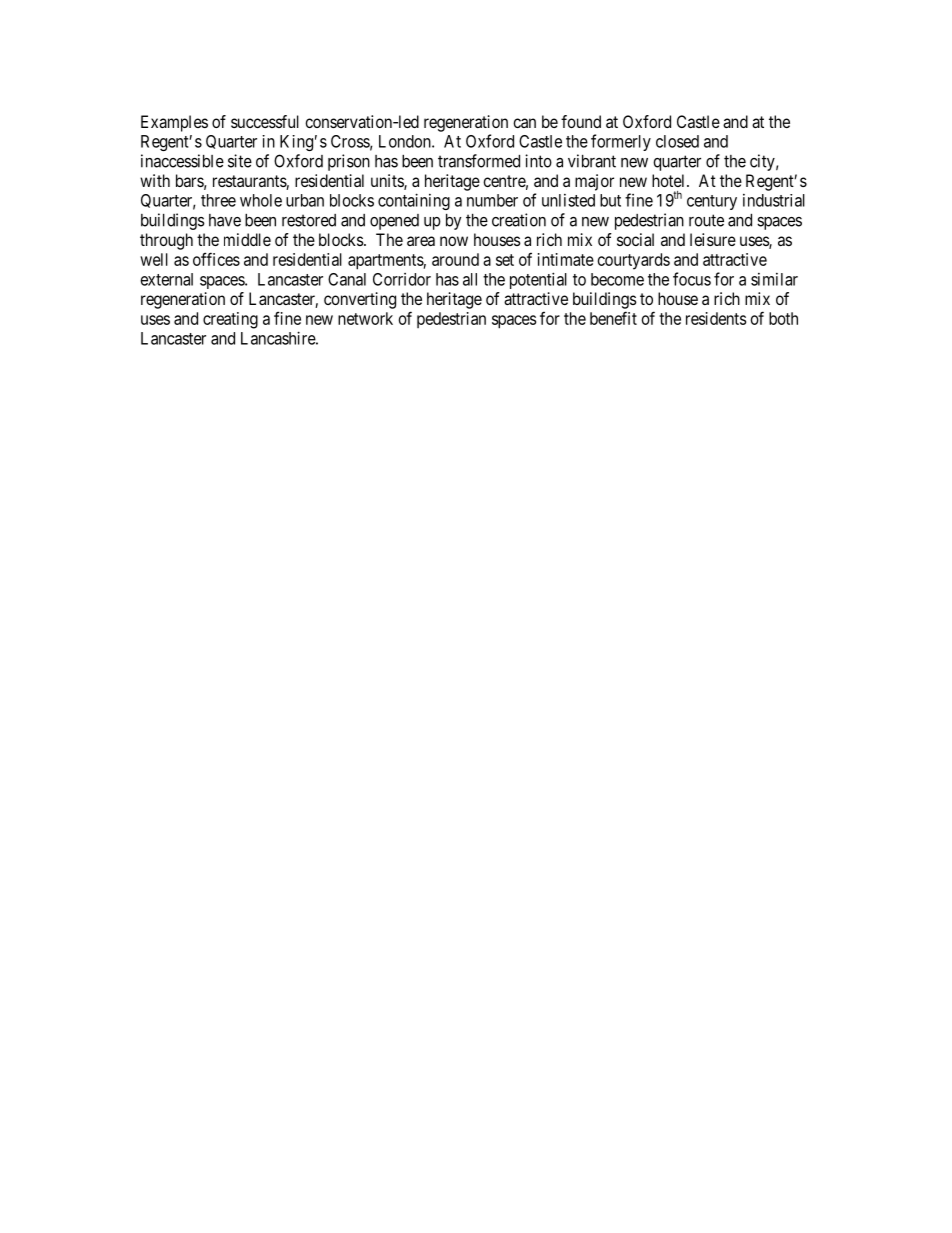 Image resolution: width=952 pixels, height=1233 pixels. I want to click on around, so click(455, 259).
